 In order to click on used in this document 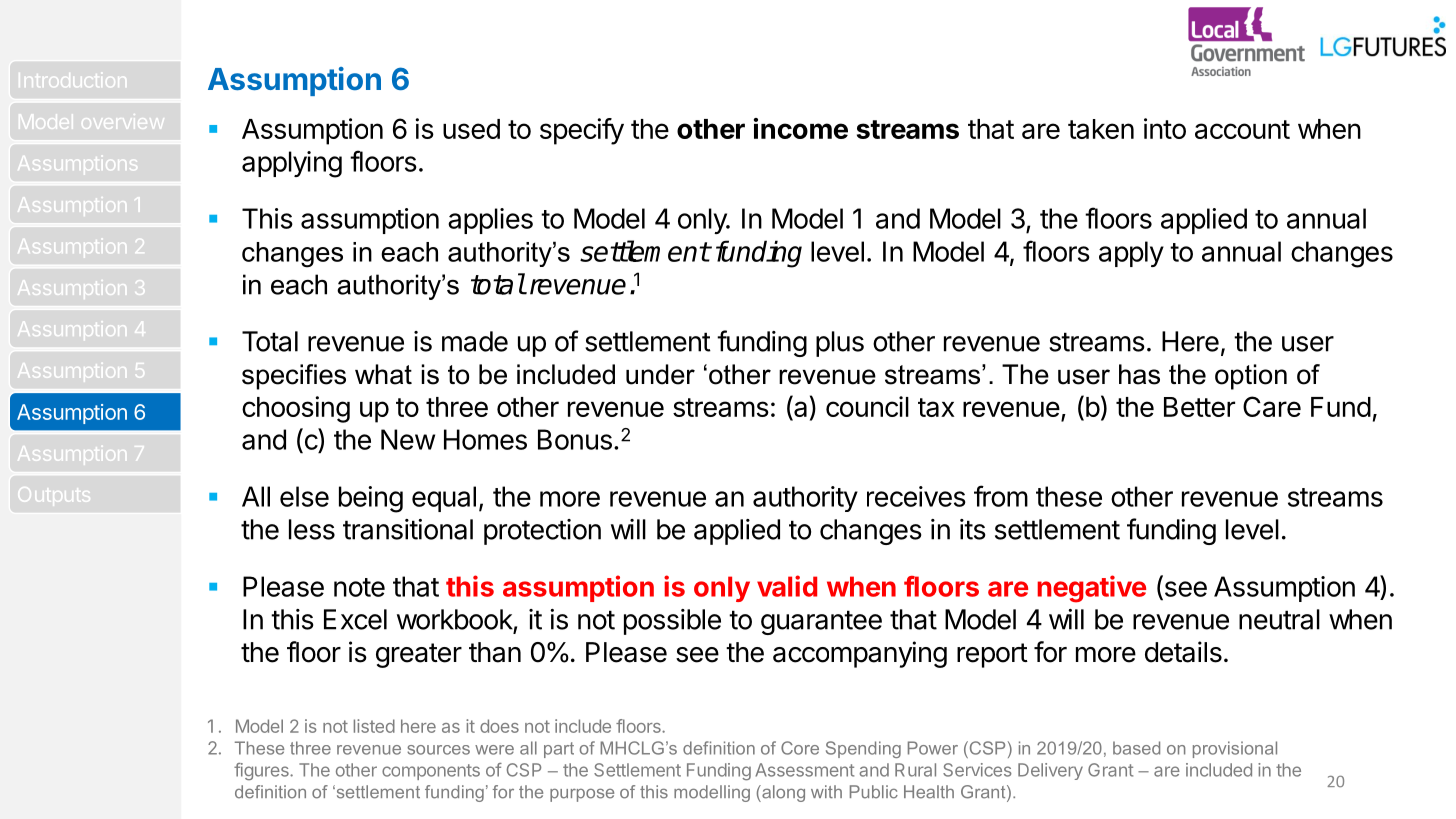, I will do `click(471, 129)`.
